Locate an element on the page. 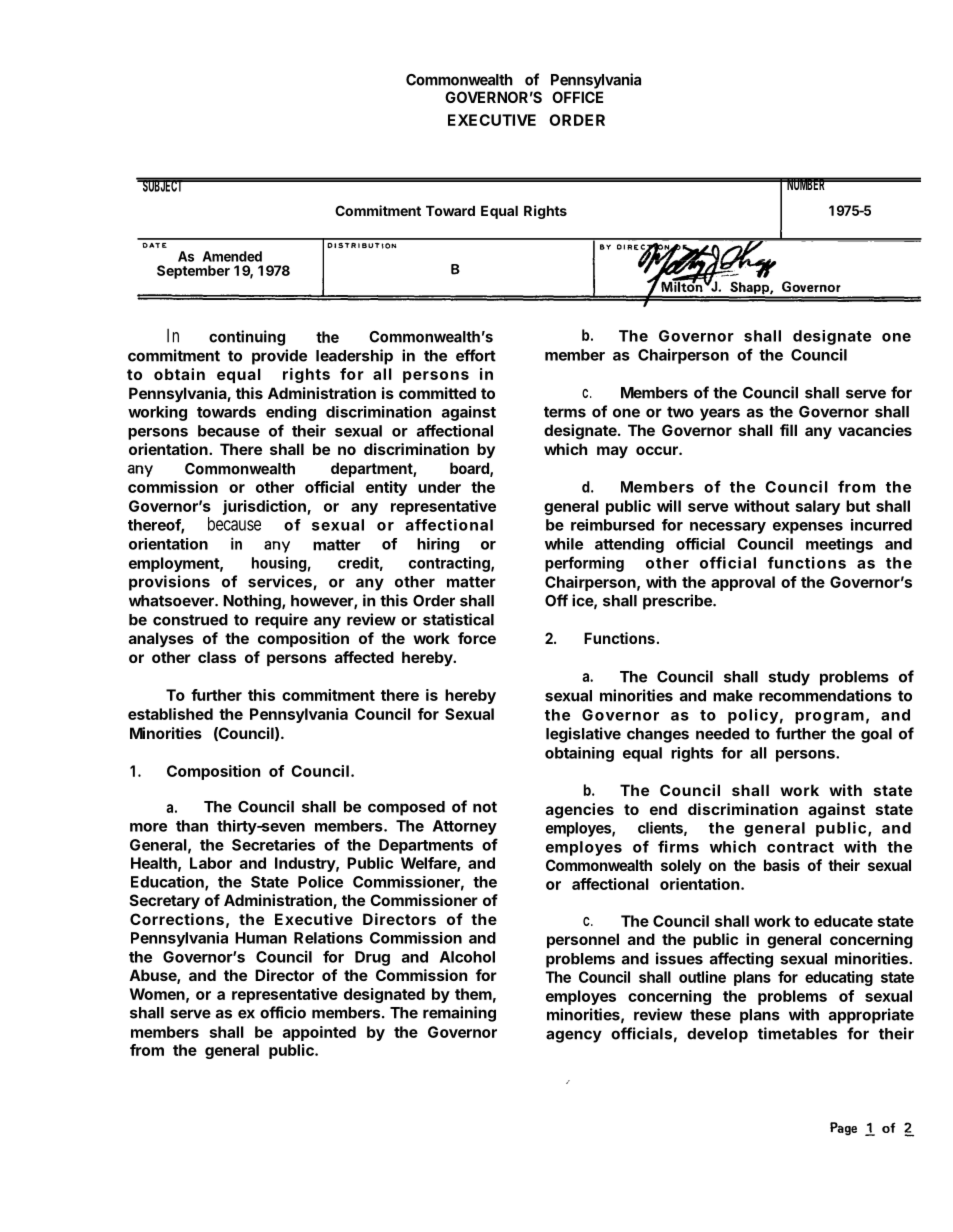 The width and height of the document is (953, 1232). meetings is located at coordinates (839, 545).
